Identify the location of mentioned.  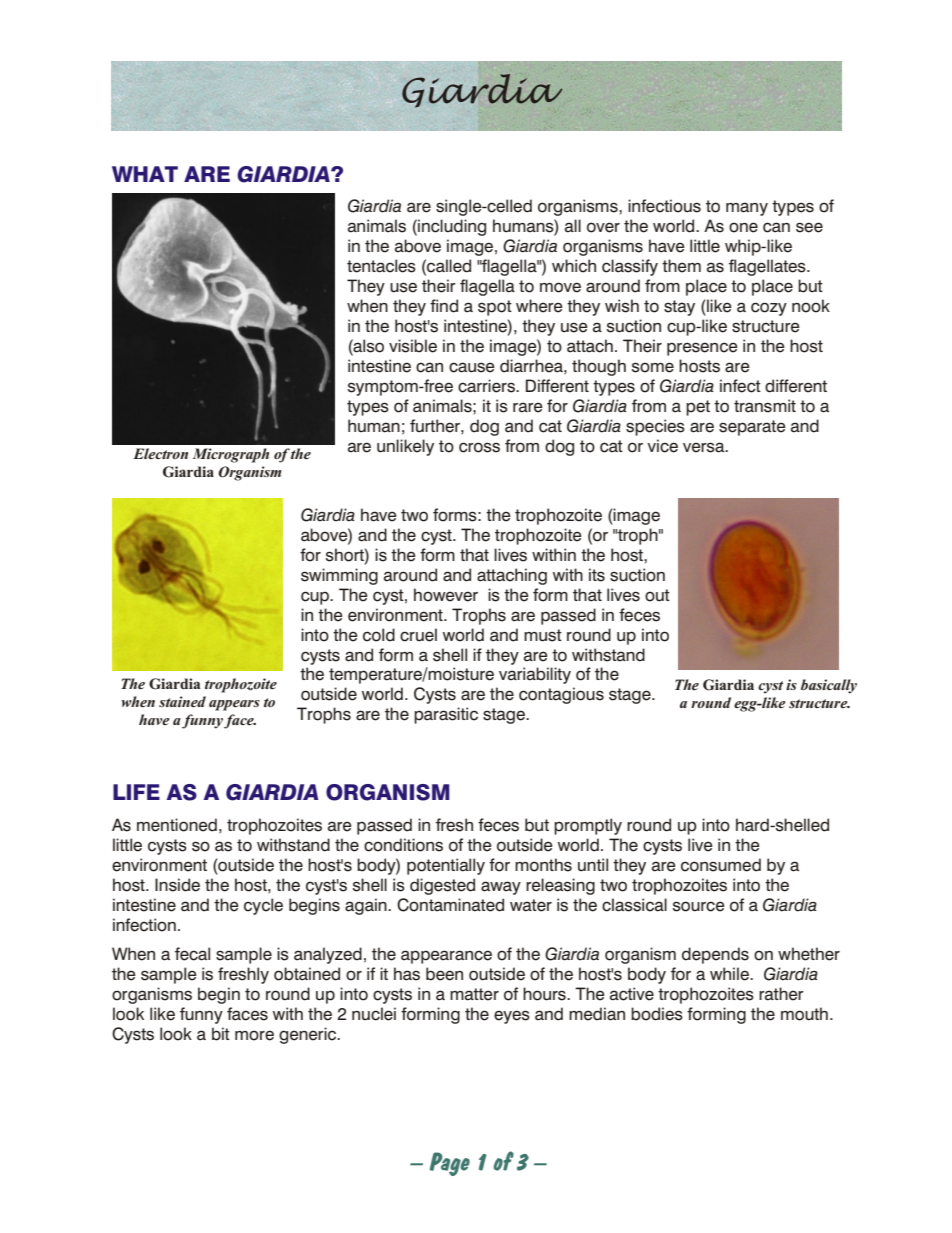
(177, 825).
